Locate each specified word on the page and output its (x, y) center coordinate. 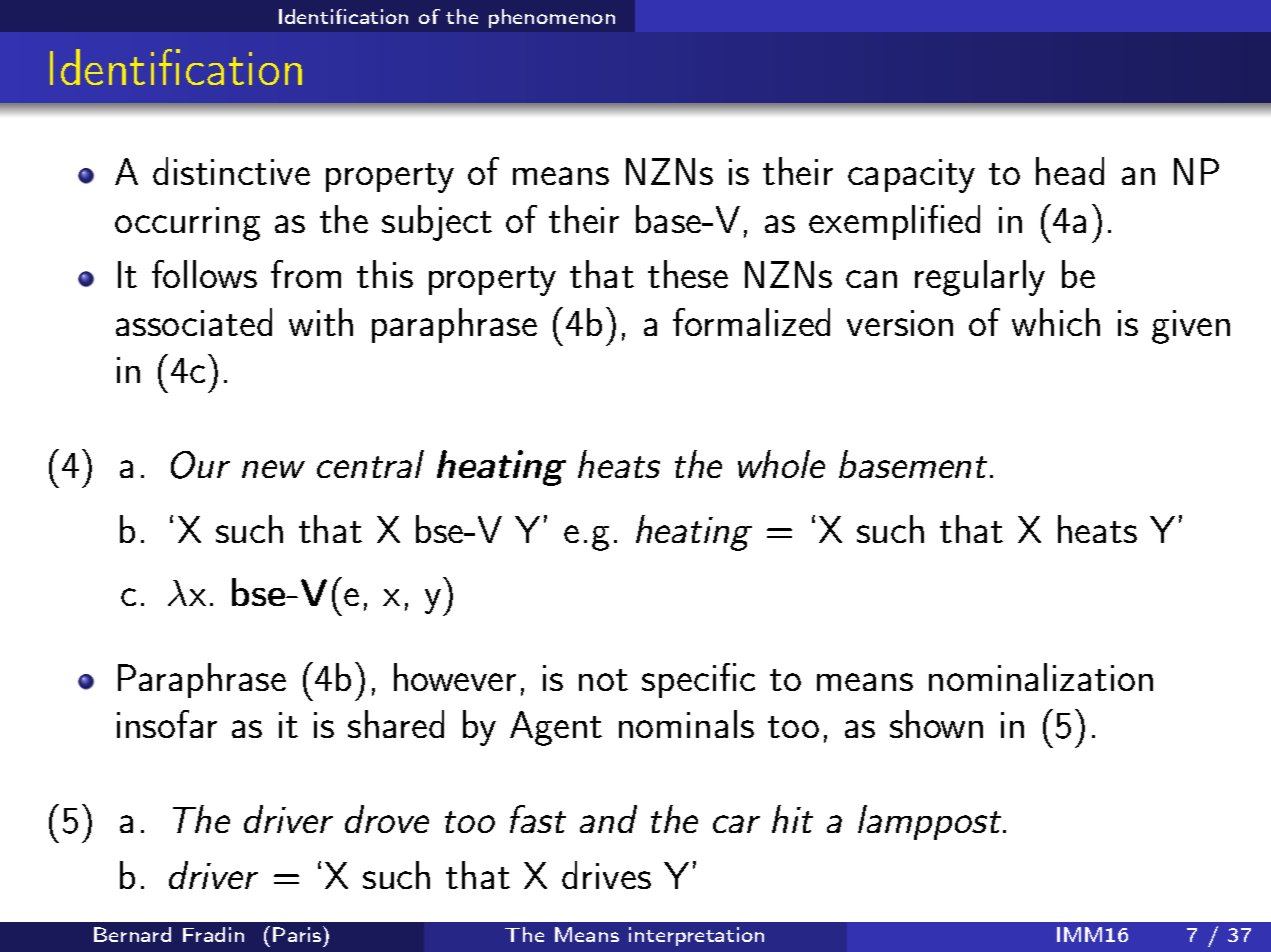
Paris (297, 934)
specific (698, 680)
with (321, 322)
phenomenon (552, 18)
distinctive (231, 171)
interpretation (696, 936)
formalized (751, 322)
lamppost (929, 822)
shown (936, 724)
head (1070, 171)
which (1056, 322)
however (455, 677)
